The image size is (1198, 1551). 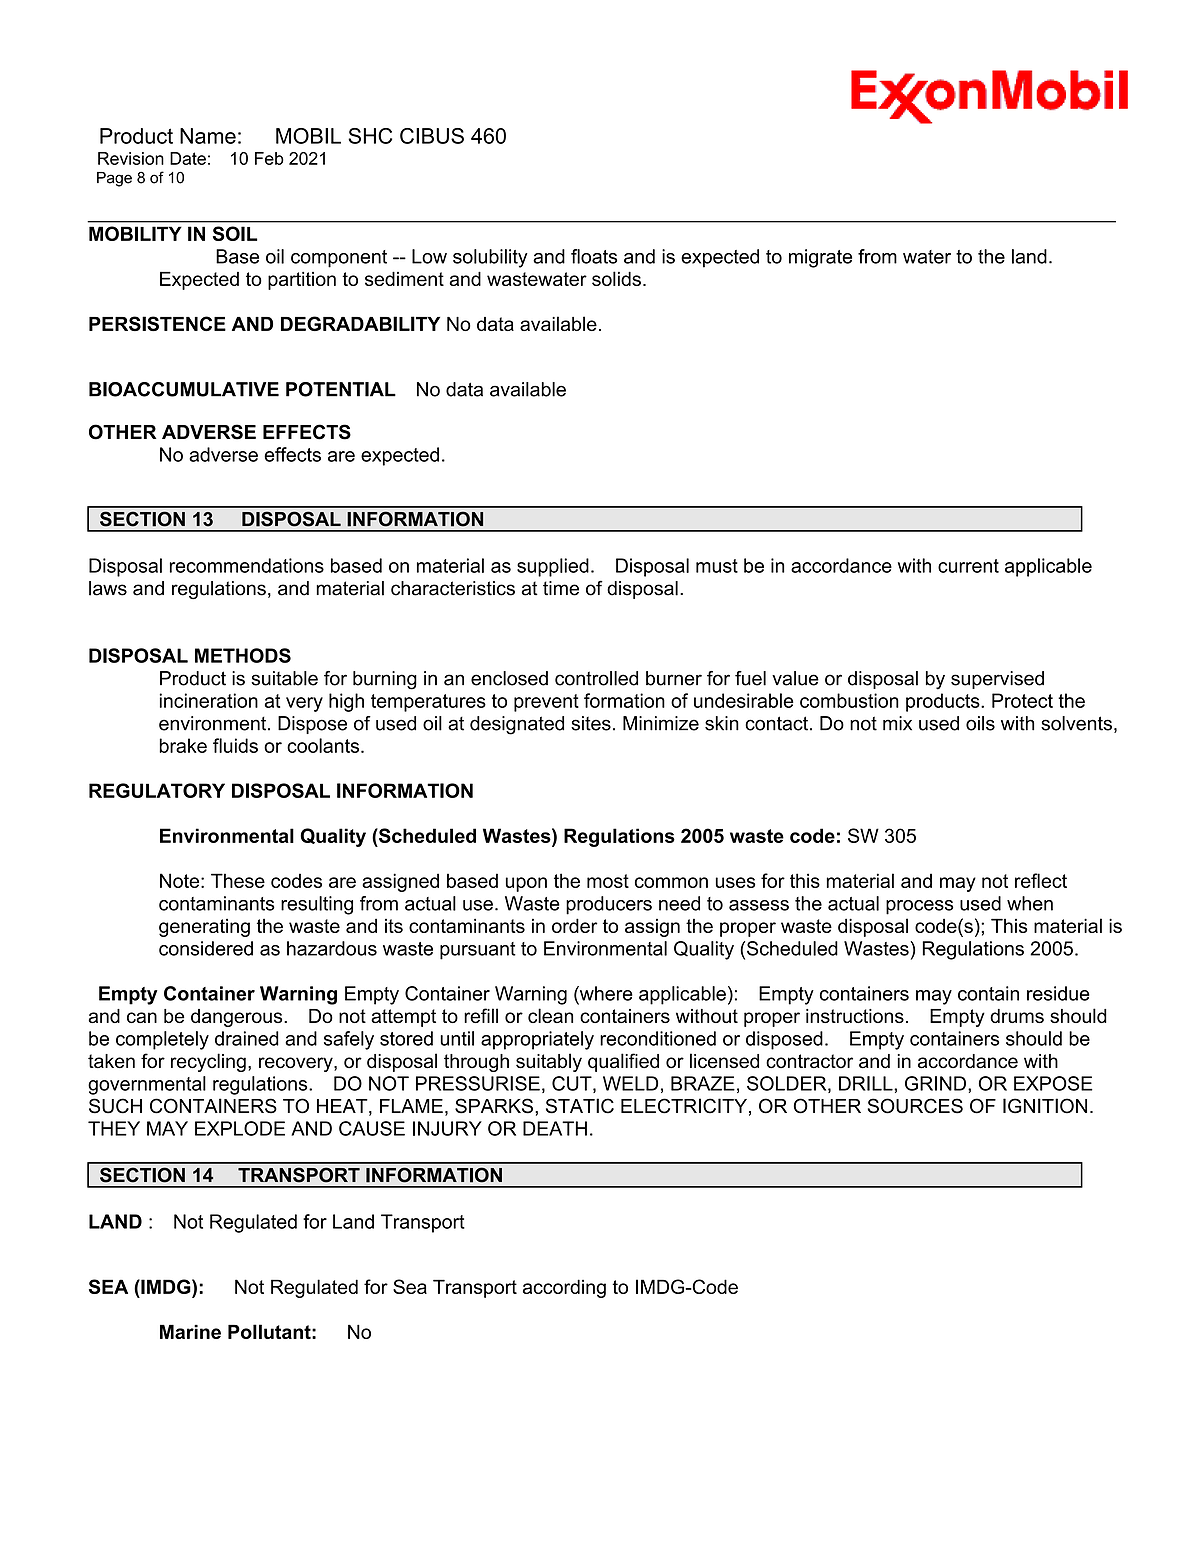 What do you see at coordinates (820, 258) in the page?
I see `migrate` at bounding box center [820, 258].
